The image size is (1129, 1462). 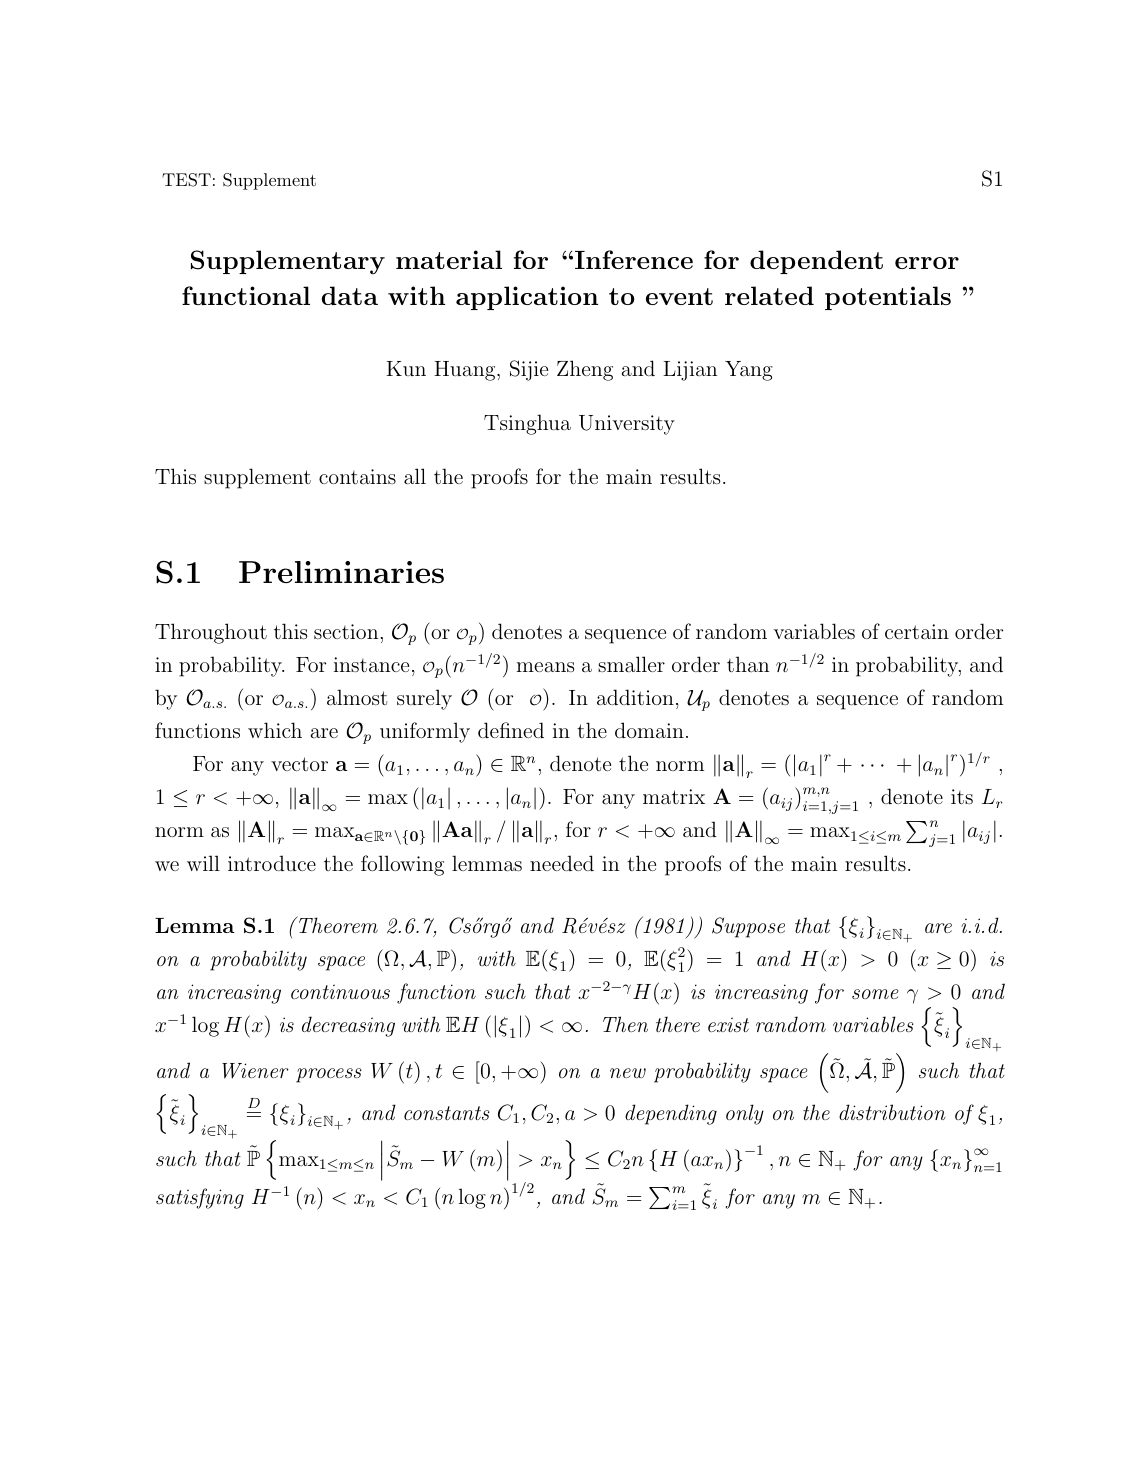 What do you see at coordinates (200, 1198) in the screenshot?
I see `satisfying` at bounding box center [200, 1198].
